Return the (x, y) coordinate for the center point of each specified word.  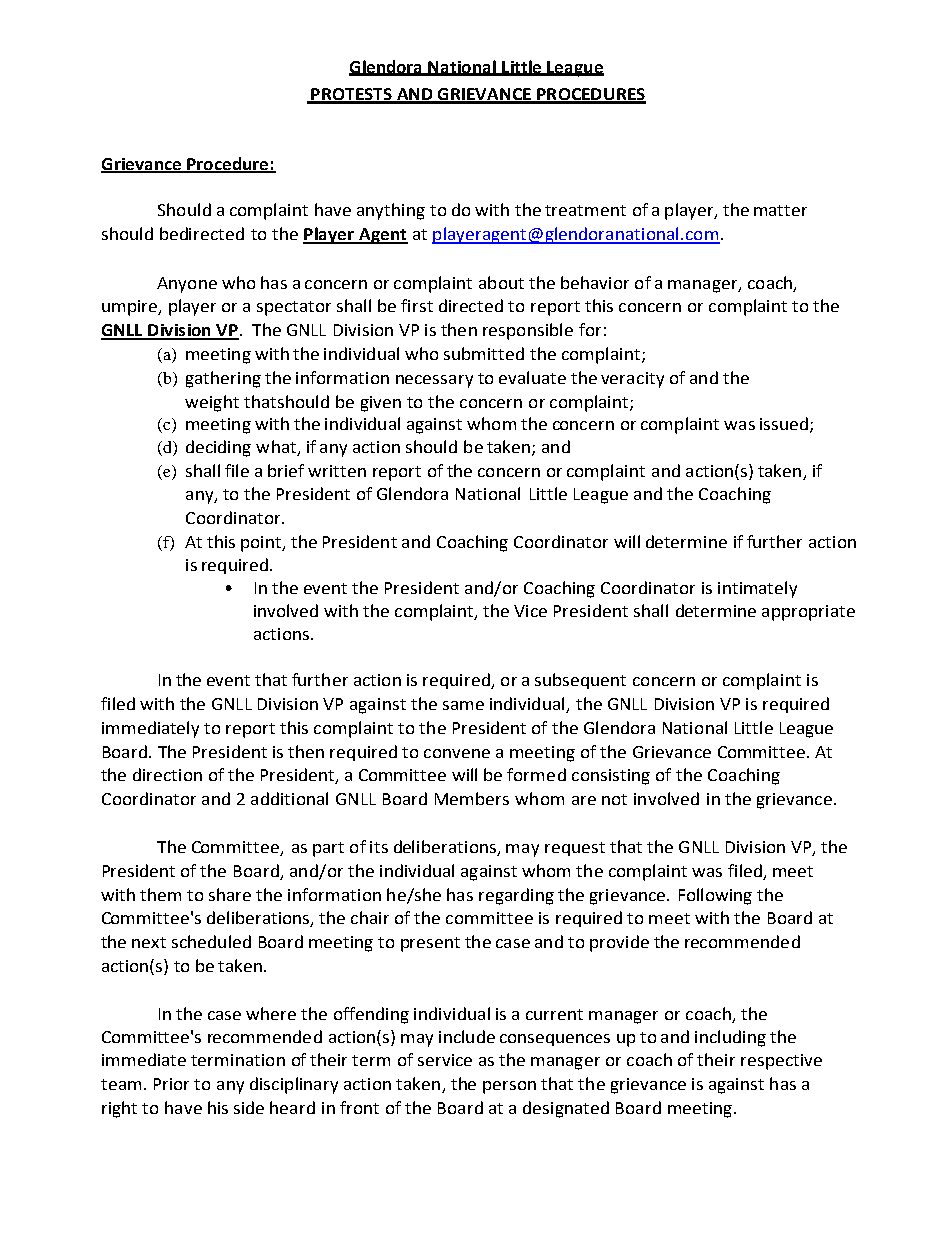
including (730, 1038)
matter (780, 210)
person (509, 1087)
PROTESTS (351, 95)
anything (391, 211)
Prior (171, 1084)
